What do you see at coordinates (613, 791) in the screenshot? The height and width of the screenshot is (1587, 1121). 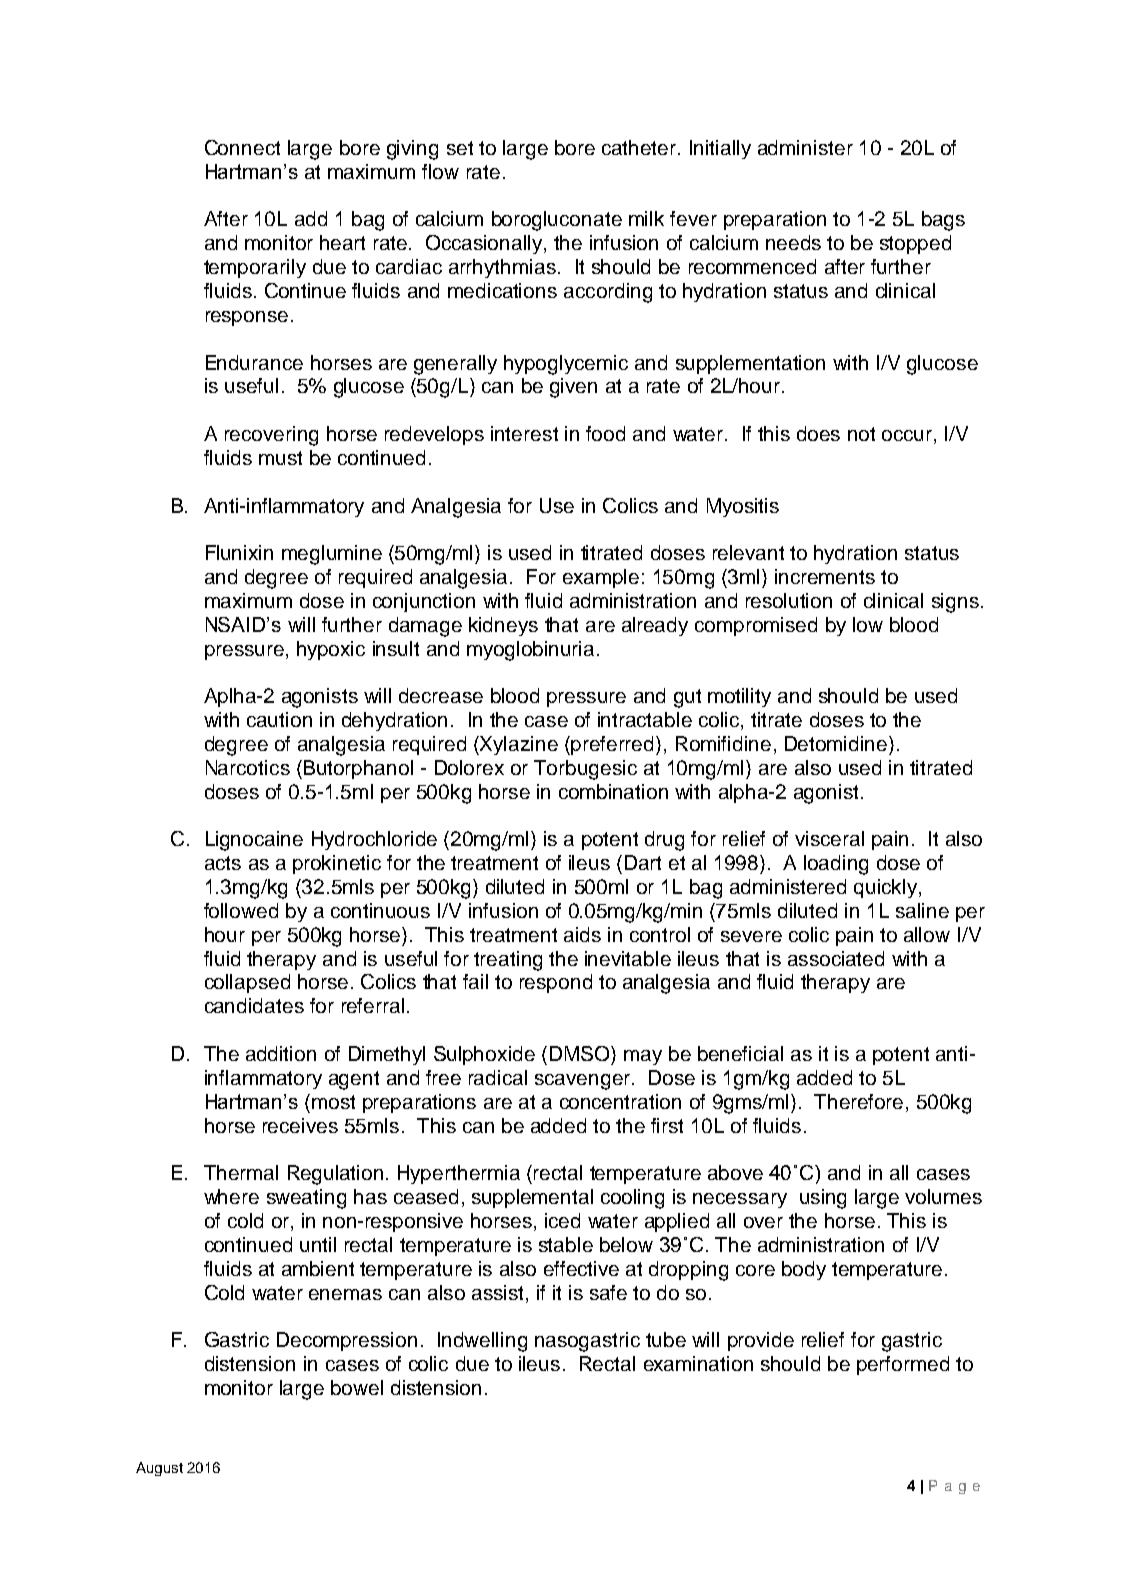 I see `combination` at bounding box center [613, 791].
